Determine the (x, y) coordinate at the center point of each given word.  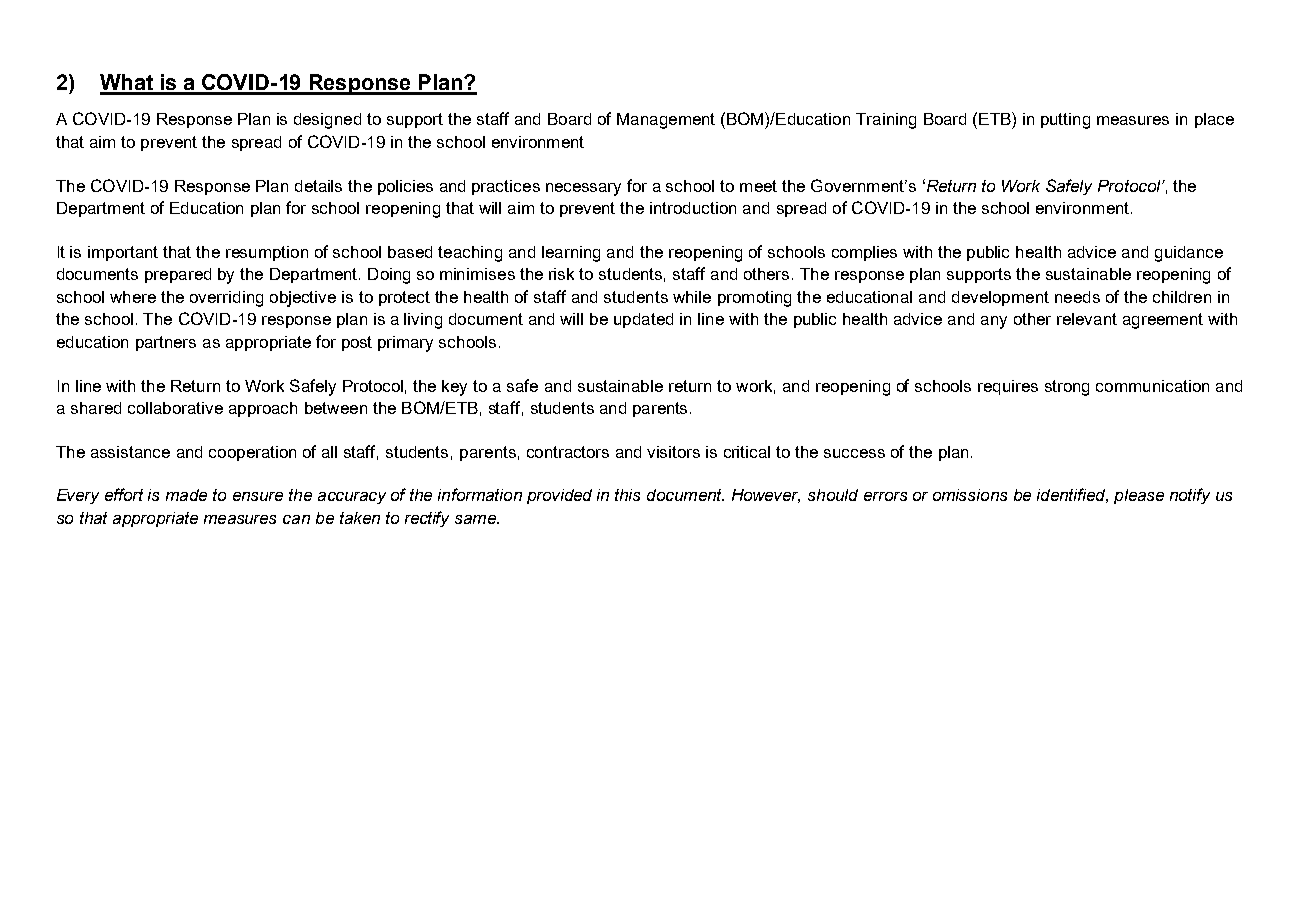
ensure (258, 496)
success (854, 453)
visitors (673, 452)
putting (1065, 121)
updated (643, 320)
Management (666, 121)
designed (327, 121)
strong (1067, 388)
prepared (178, 275)
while (692, 297)
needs (1077, 297)
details (318, 186)
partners (166, 343)
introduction (693, 208)
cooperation (252, 453)
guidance (1189, 254)
